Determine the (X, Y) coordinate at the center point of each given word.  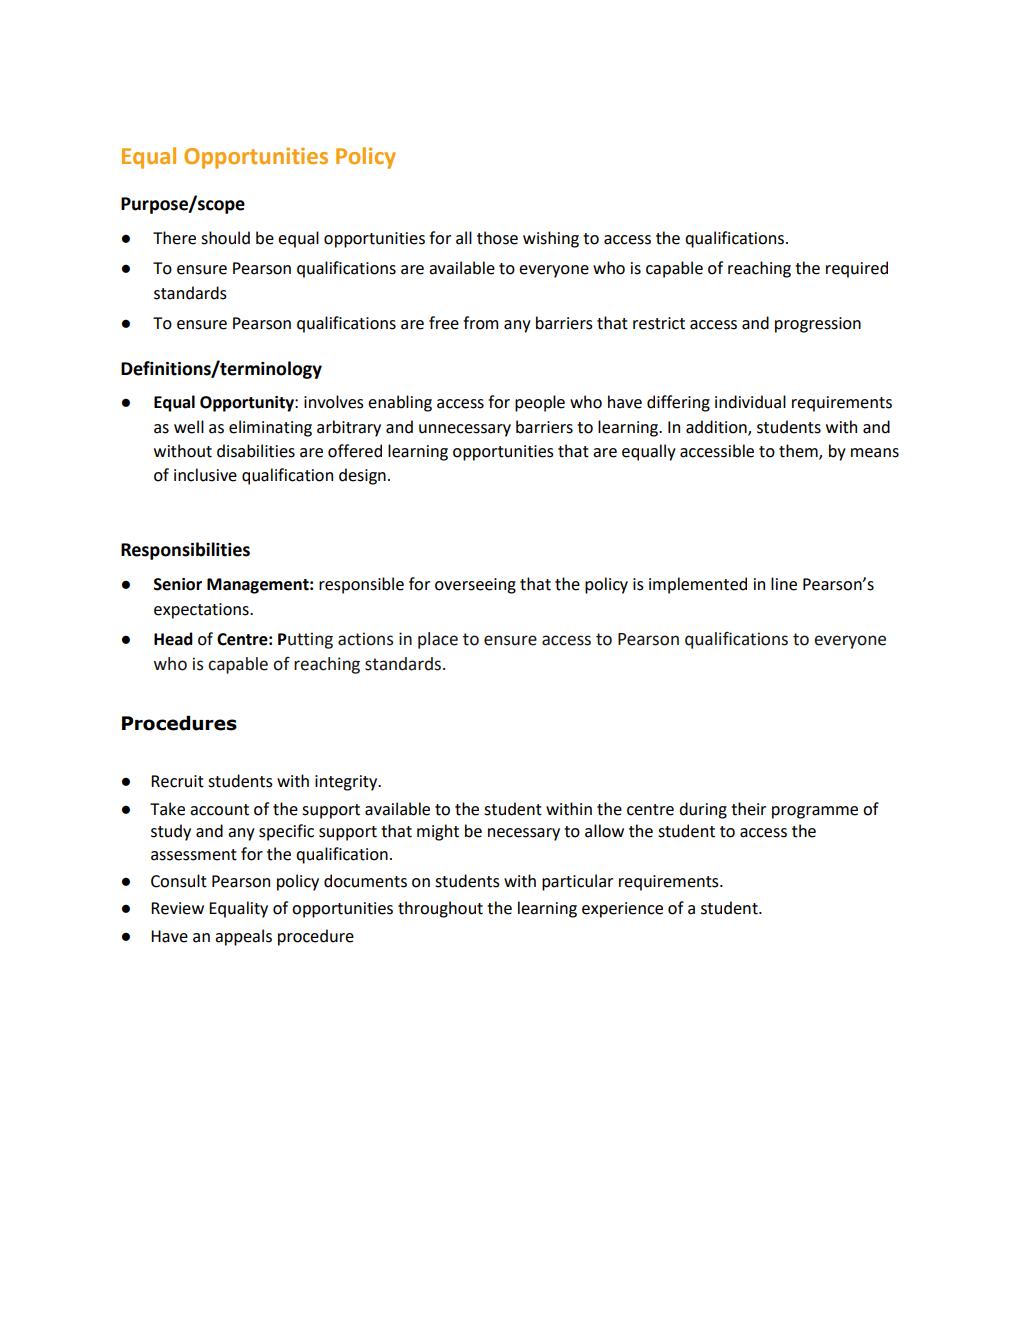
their (748, 809)
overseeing (475, 586)
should (225, 238)
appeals (243, 937)
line (784, 584)
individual (750, 402)
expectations (202, 611)
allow (604, 831)
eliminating (270, 428)
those (497, 238)
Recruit (177, 781)
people (540, 403)
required (857, 269)
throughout (440, 909)
